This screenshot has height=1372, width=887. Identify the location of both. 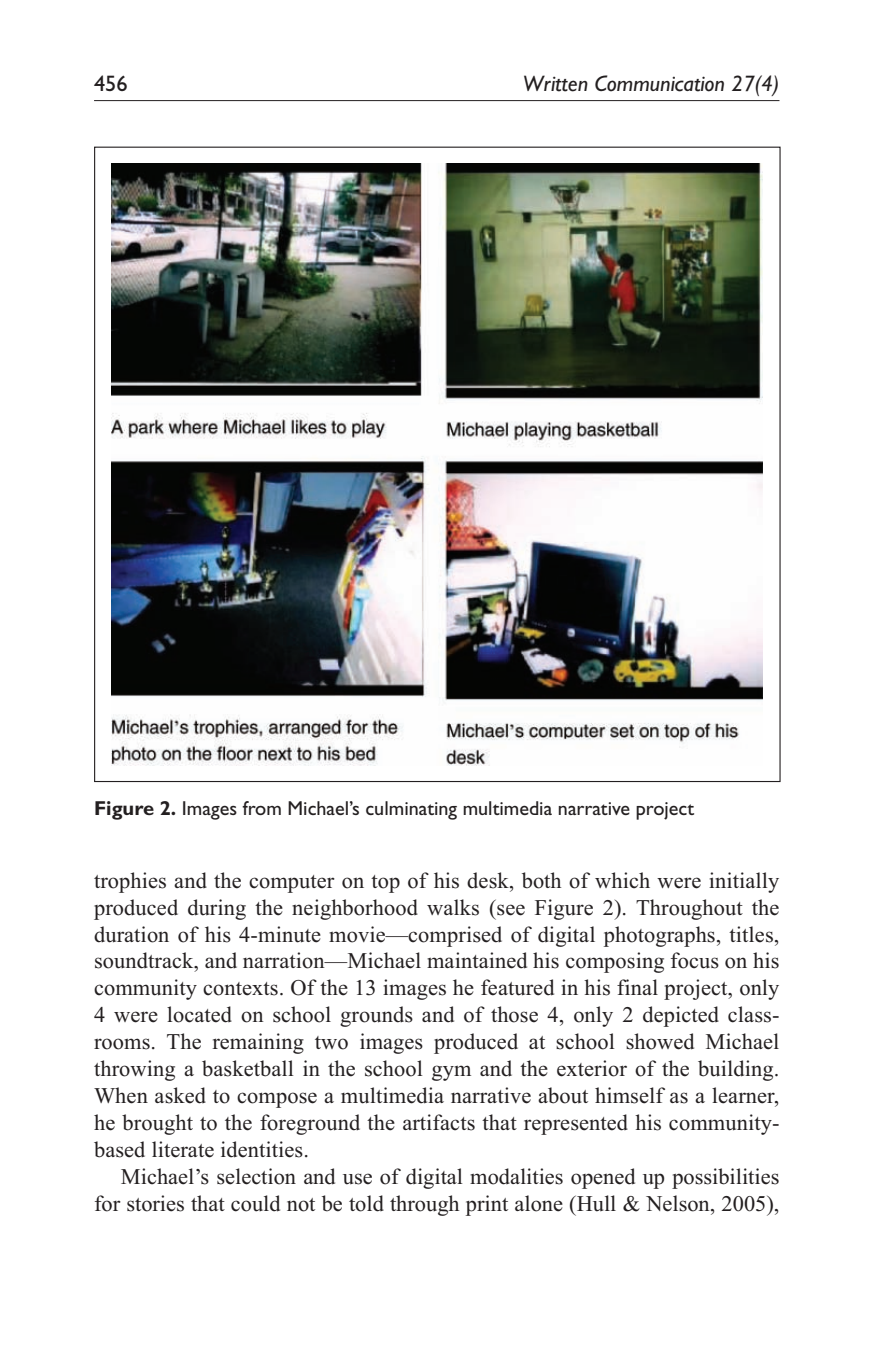
(541, 880).
